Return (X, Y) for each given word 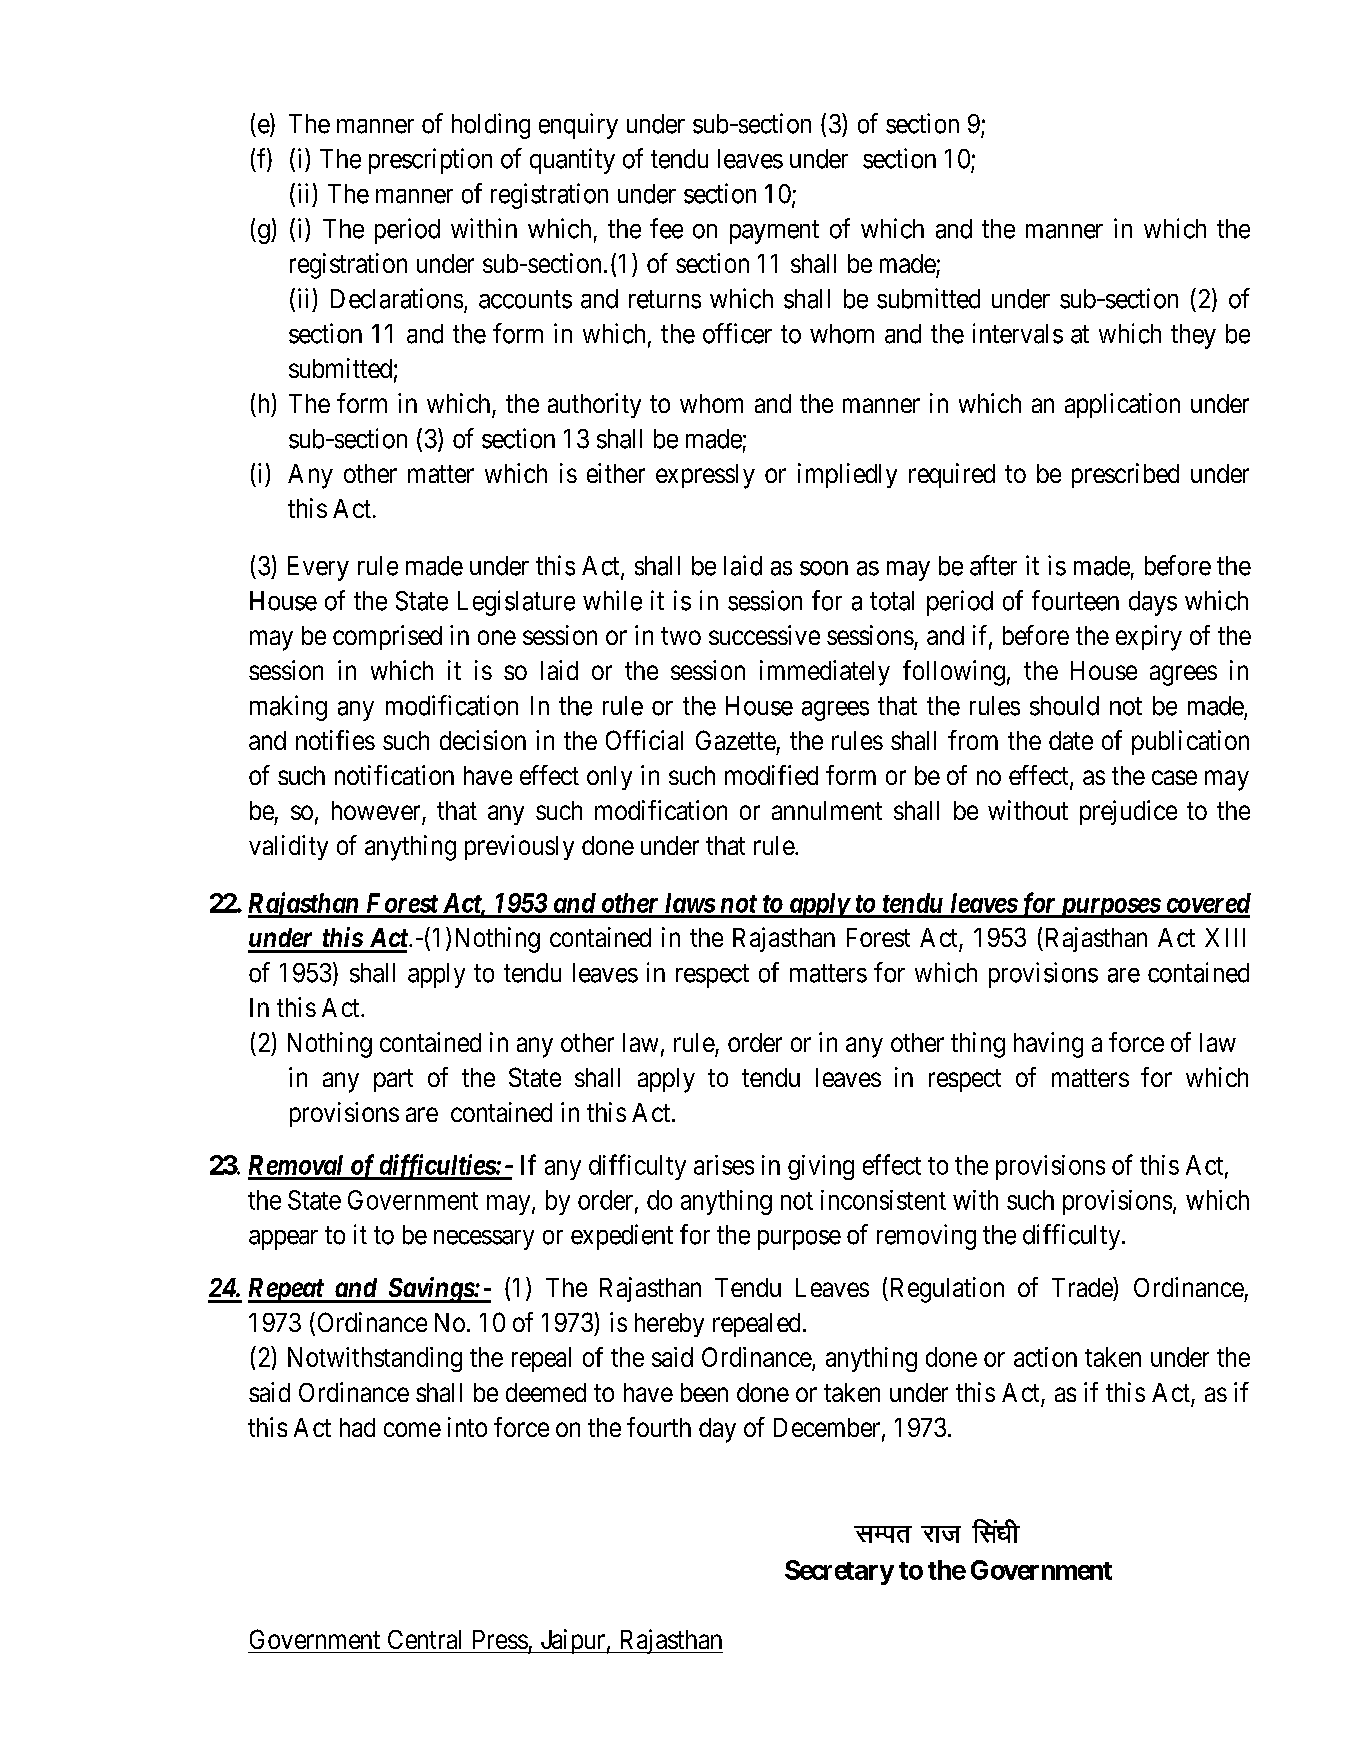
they (1193, 336)
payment (774, 232)
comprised (387, 637)
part (393, 1080)
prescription (430, 161)
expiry (1149, 638)
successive (764, 635)
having (1048, 1045)
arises (724, 1165)
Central (424, 1639)
